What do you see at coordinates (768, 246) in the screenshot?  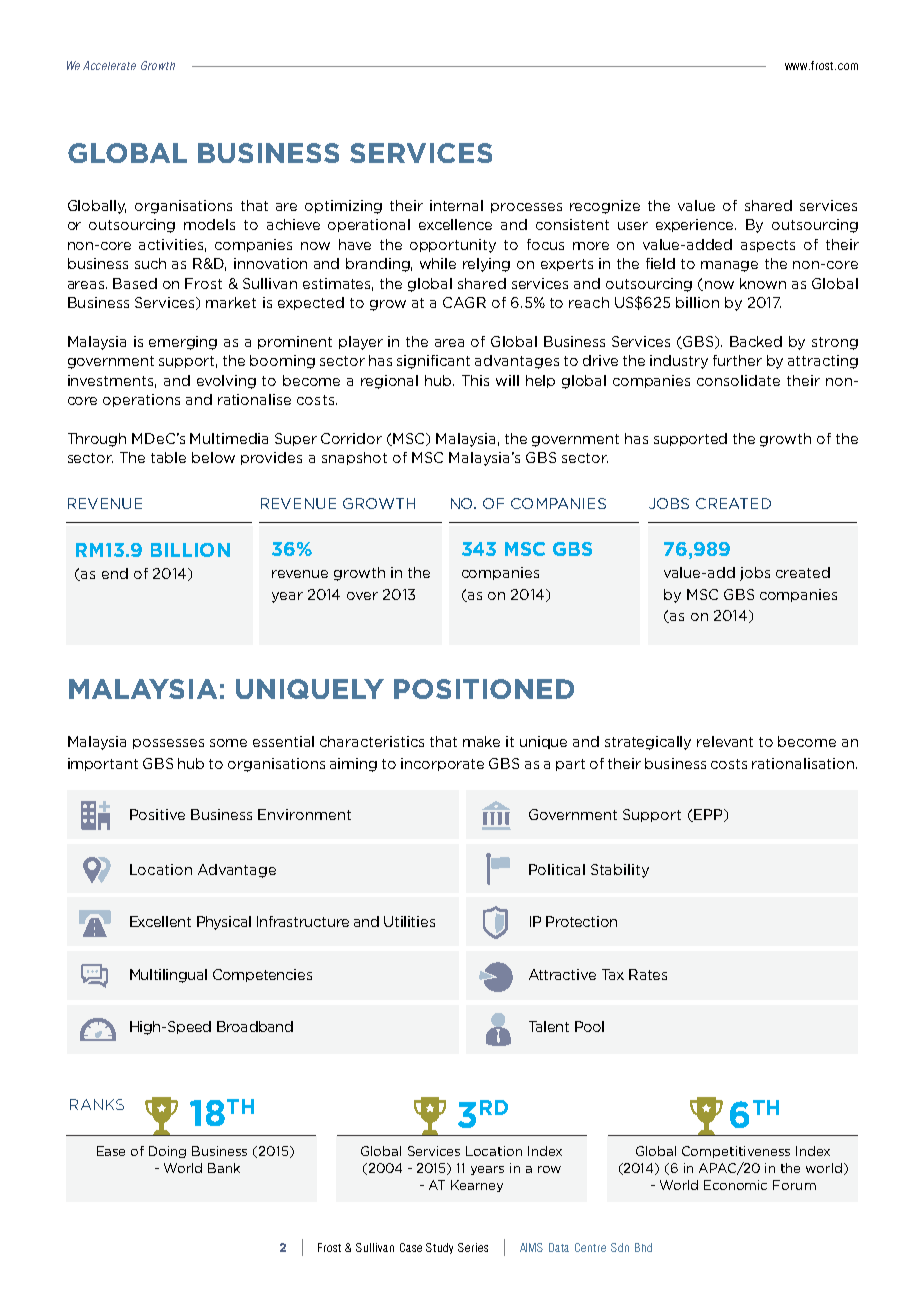 I see `aspects` at bounding box center [768, 246].
